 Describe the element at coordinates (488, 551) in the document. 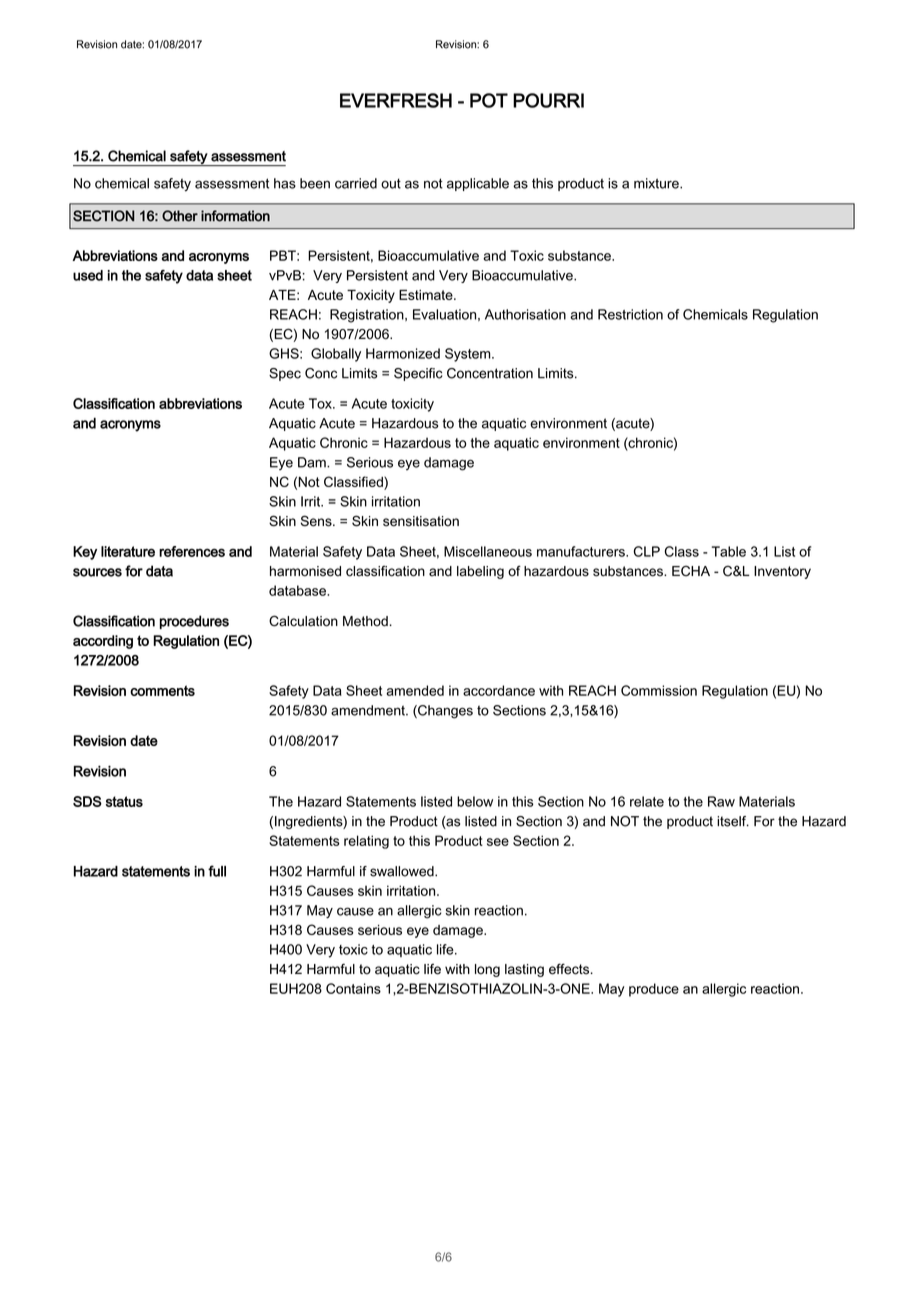

I see `Miscellaneous` at that location.
